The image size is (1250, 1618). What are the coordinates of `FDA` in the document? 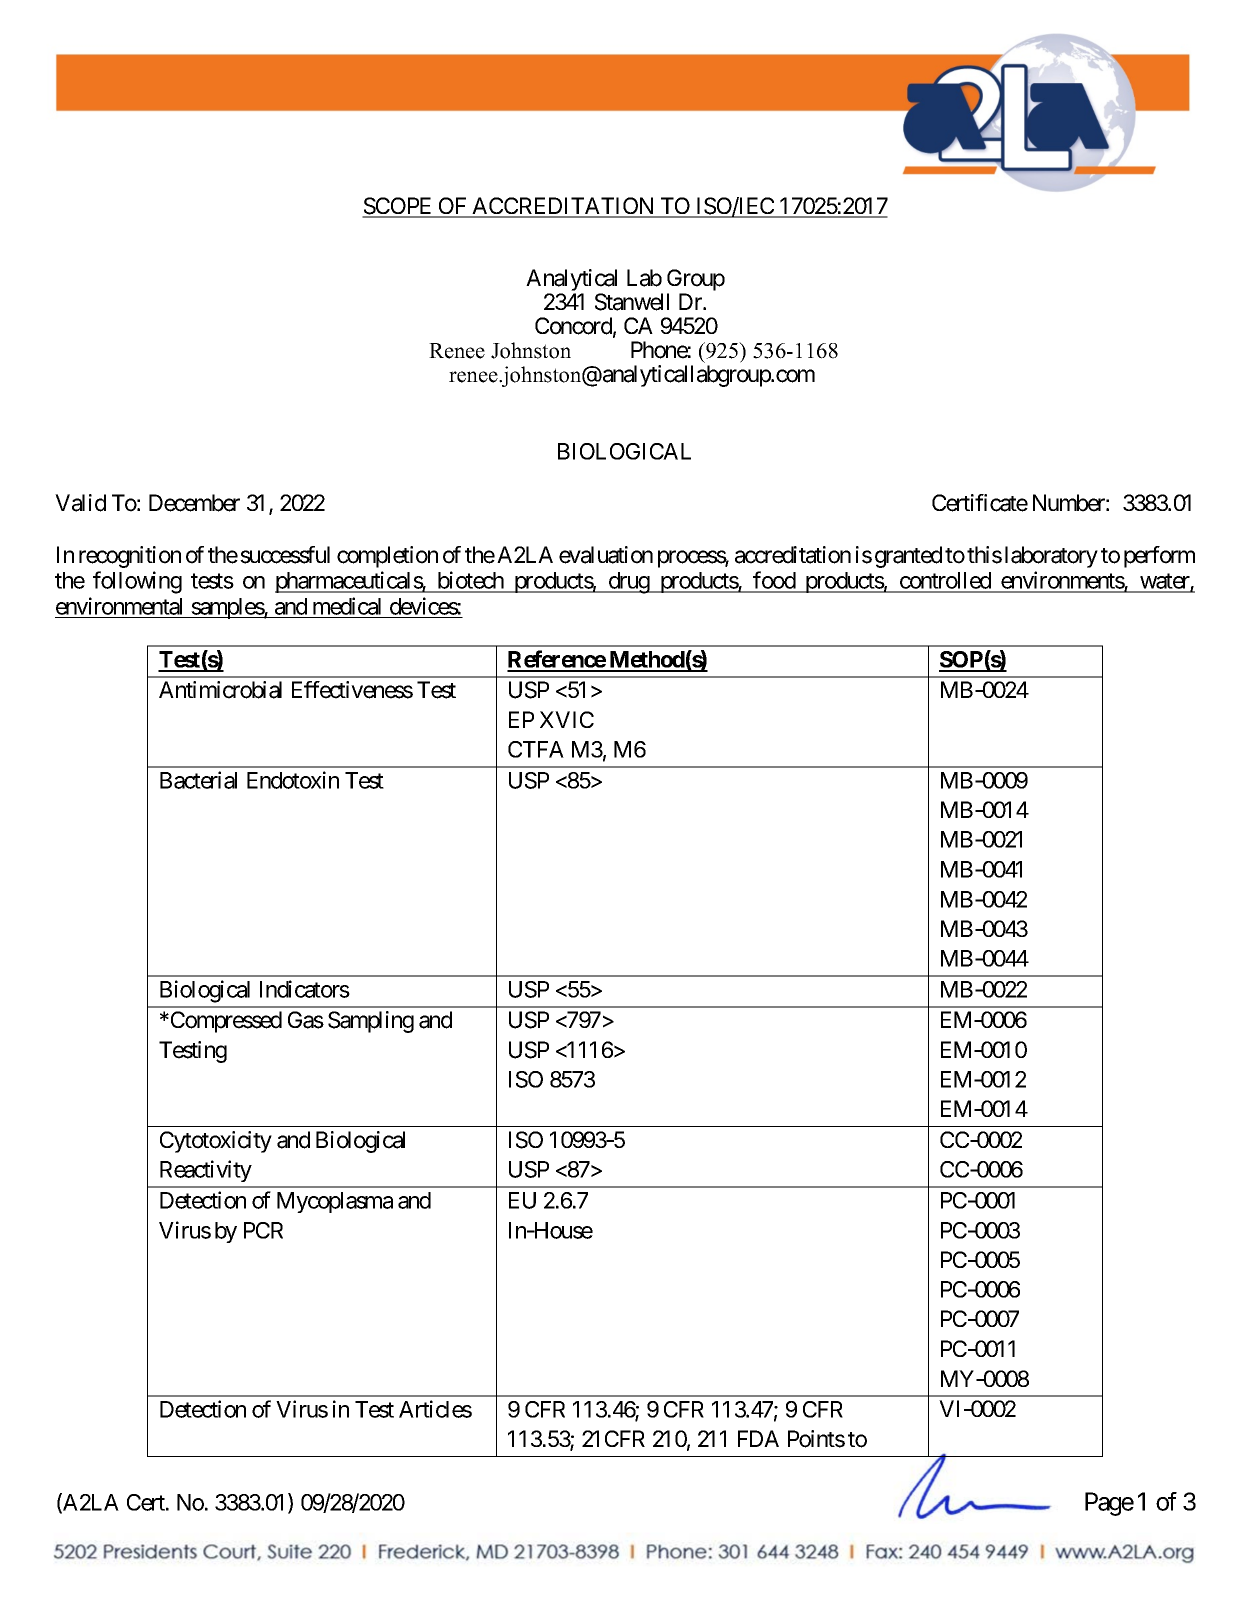 It's located at (758, 1438).
